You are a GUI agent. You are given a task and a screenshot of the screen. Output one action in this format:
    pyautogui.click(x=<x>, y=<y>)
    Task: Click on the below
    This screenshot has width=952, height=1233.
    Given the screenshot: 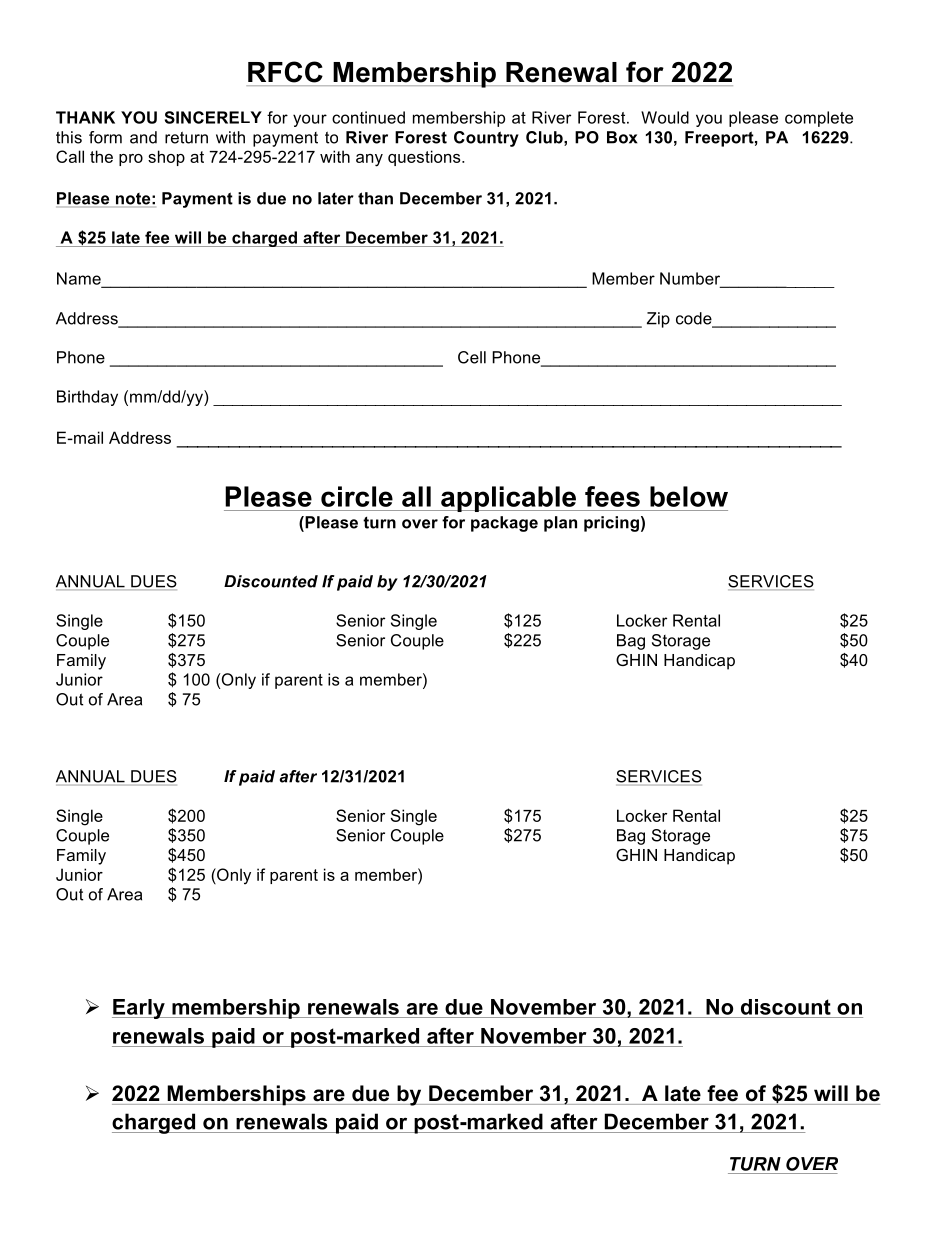 What is the action you would take?
    pyautogui.click(x=689, y=496)
